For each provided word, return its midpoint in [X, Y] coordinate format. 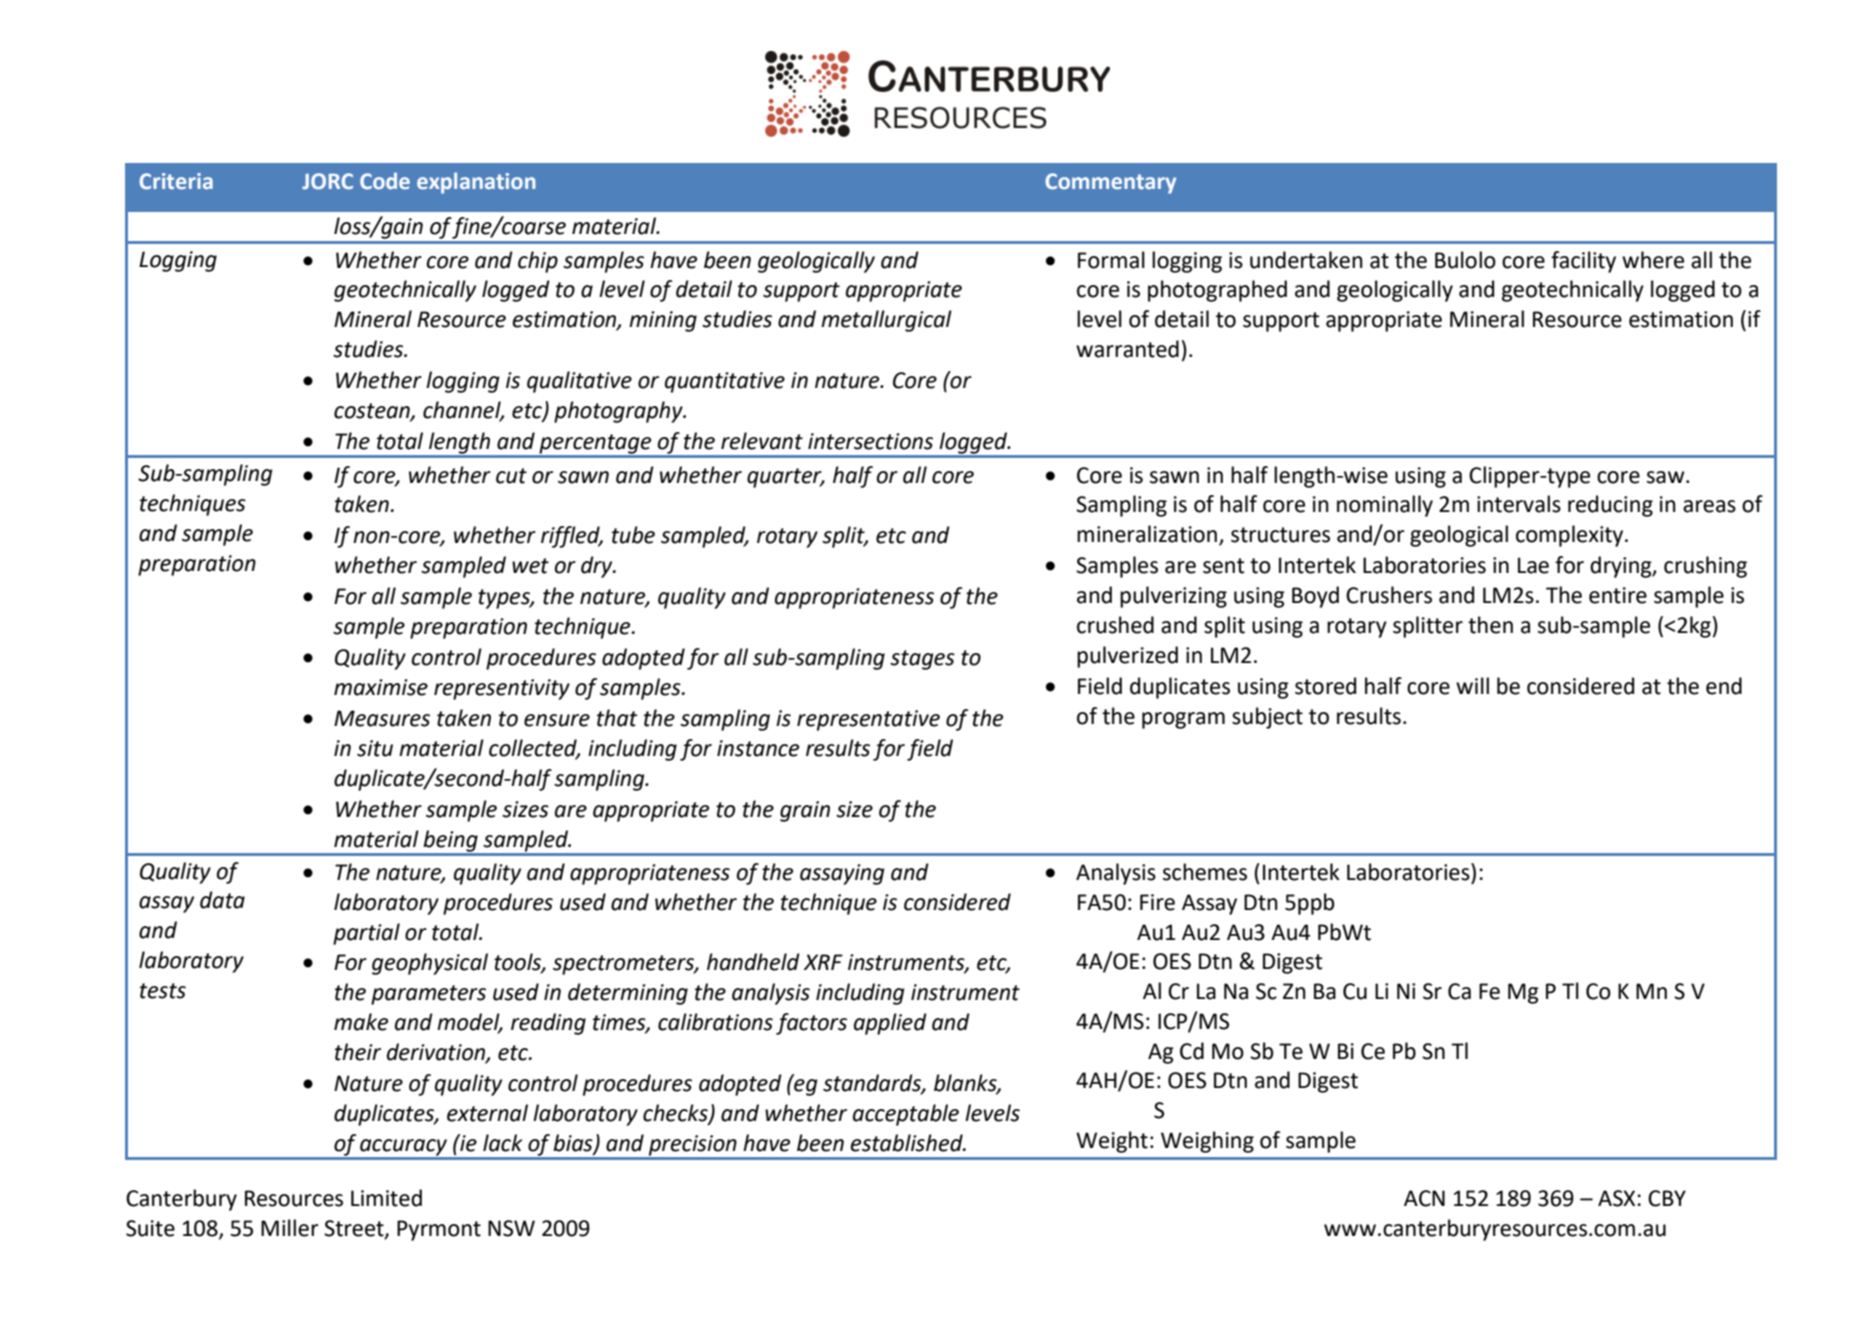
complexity [1571, 536]
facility [1583, 262]
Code [385, 180]
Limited [386, 1198]
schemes [1205, 872]
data [222, 900]
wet [530, 566]
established [908, 1143]
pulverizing [1173, 597]
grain [805, 811]
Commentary [1110, 183]
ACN [1424, 1198]
